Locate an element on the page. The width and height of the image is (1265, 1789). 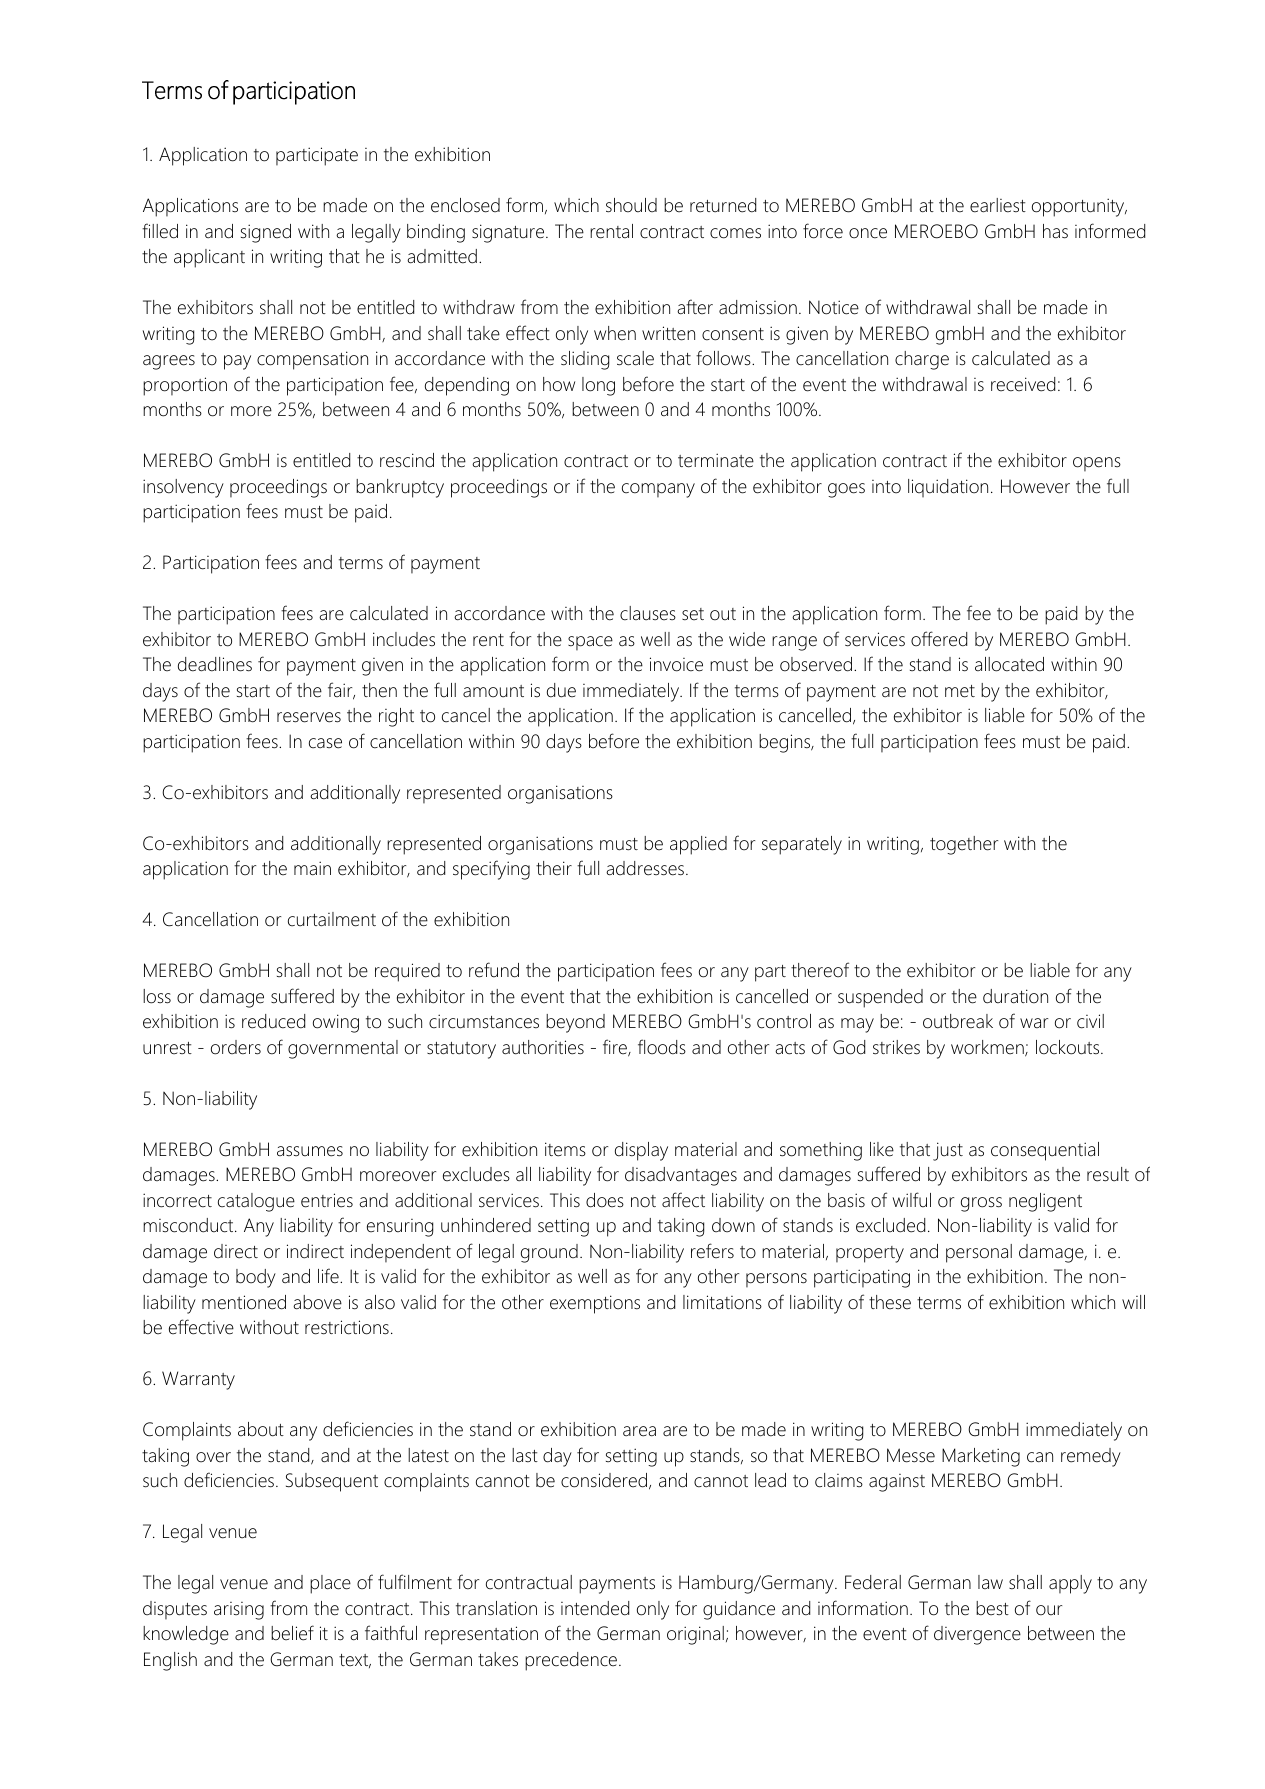
has is located at coordinates (1055, 231).
